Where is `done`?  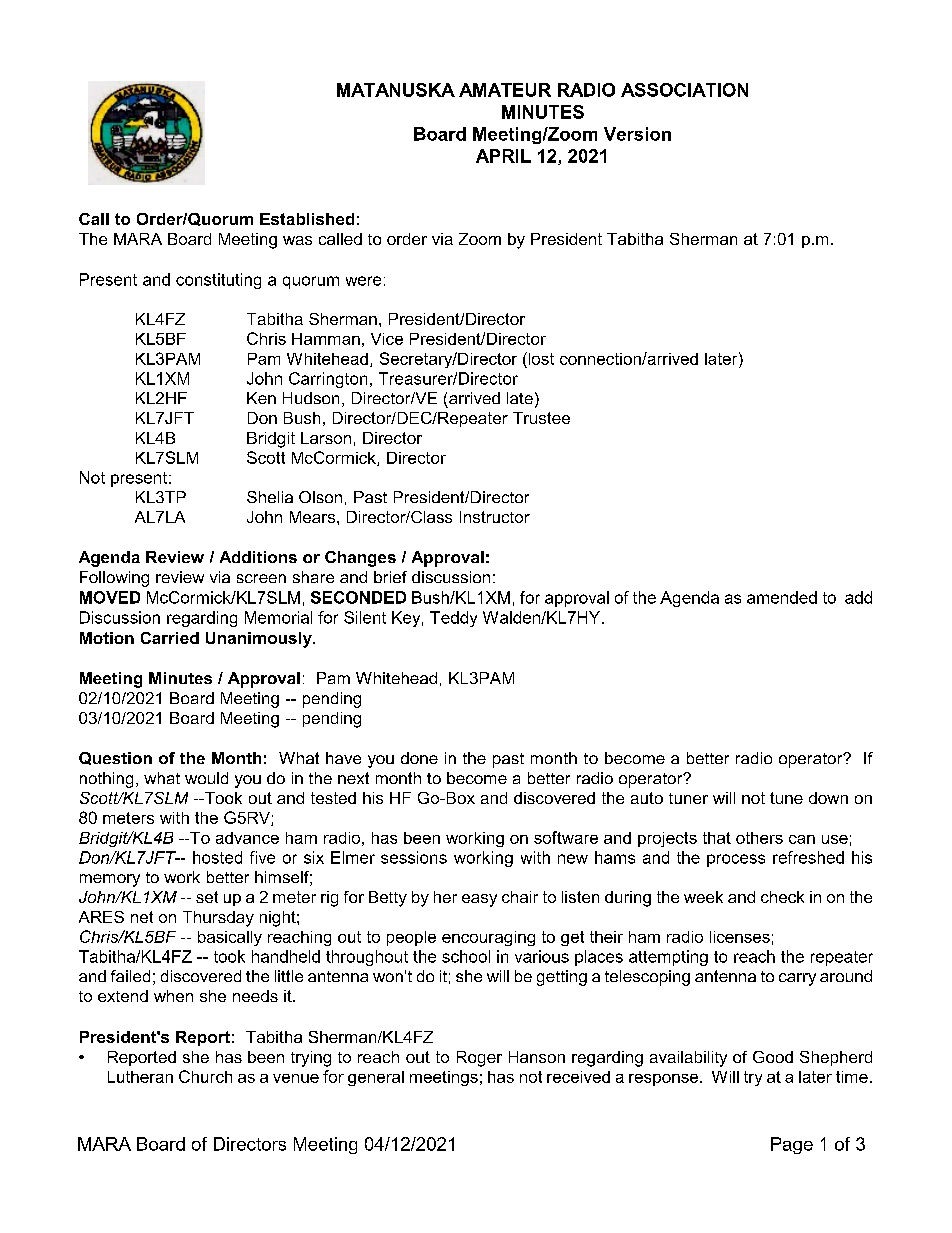
done is located at coordinates (419, 758).
